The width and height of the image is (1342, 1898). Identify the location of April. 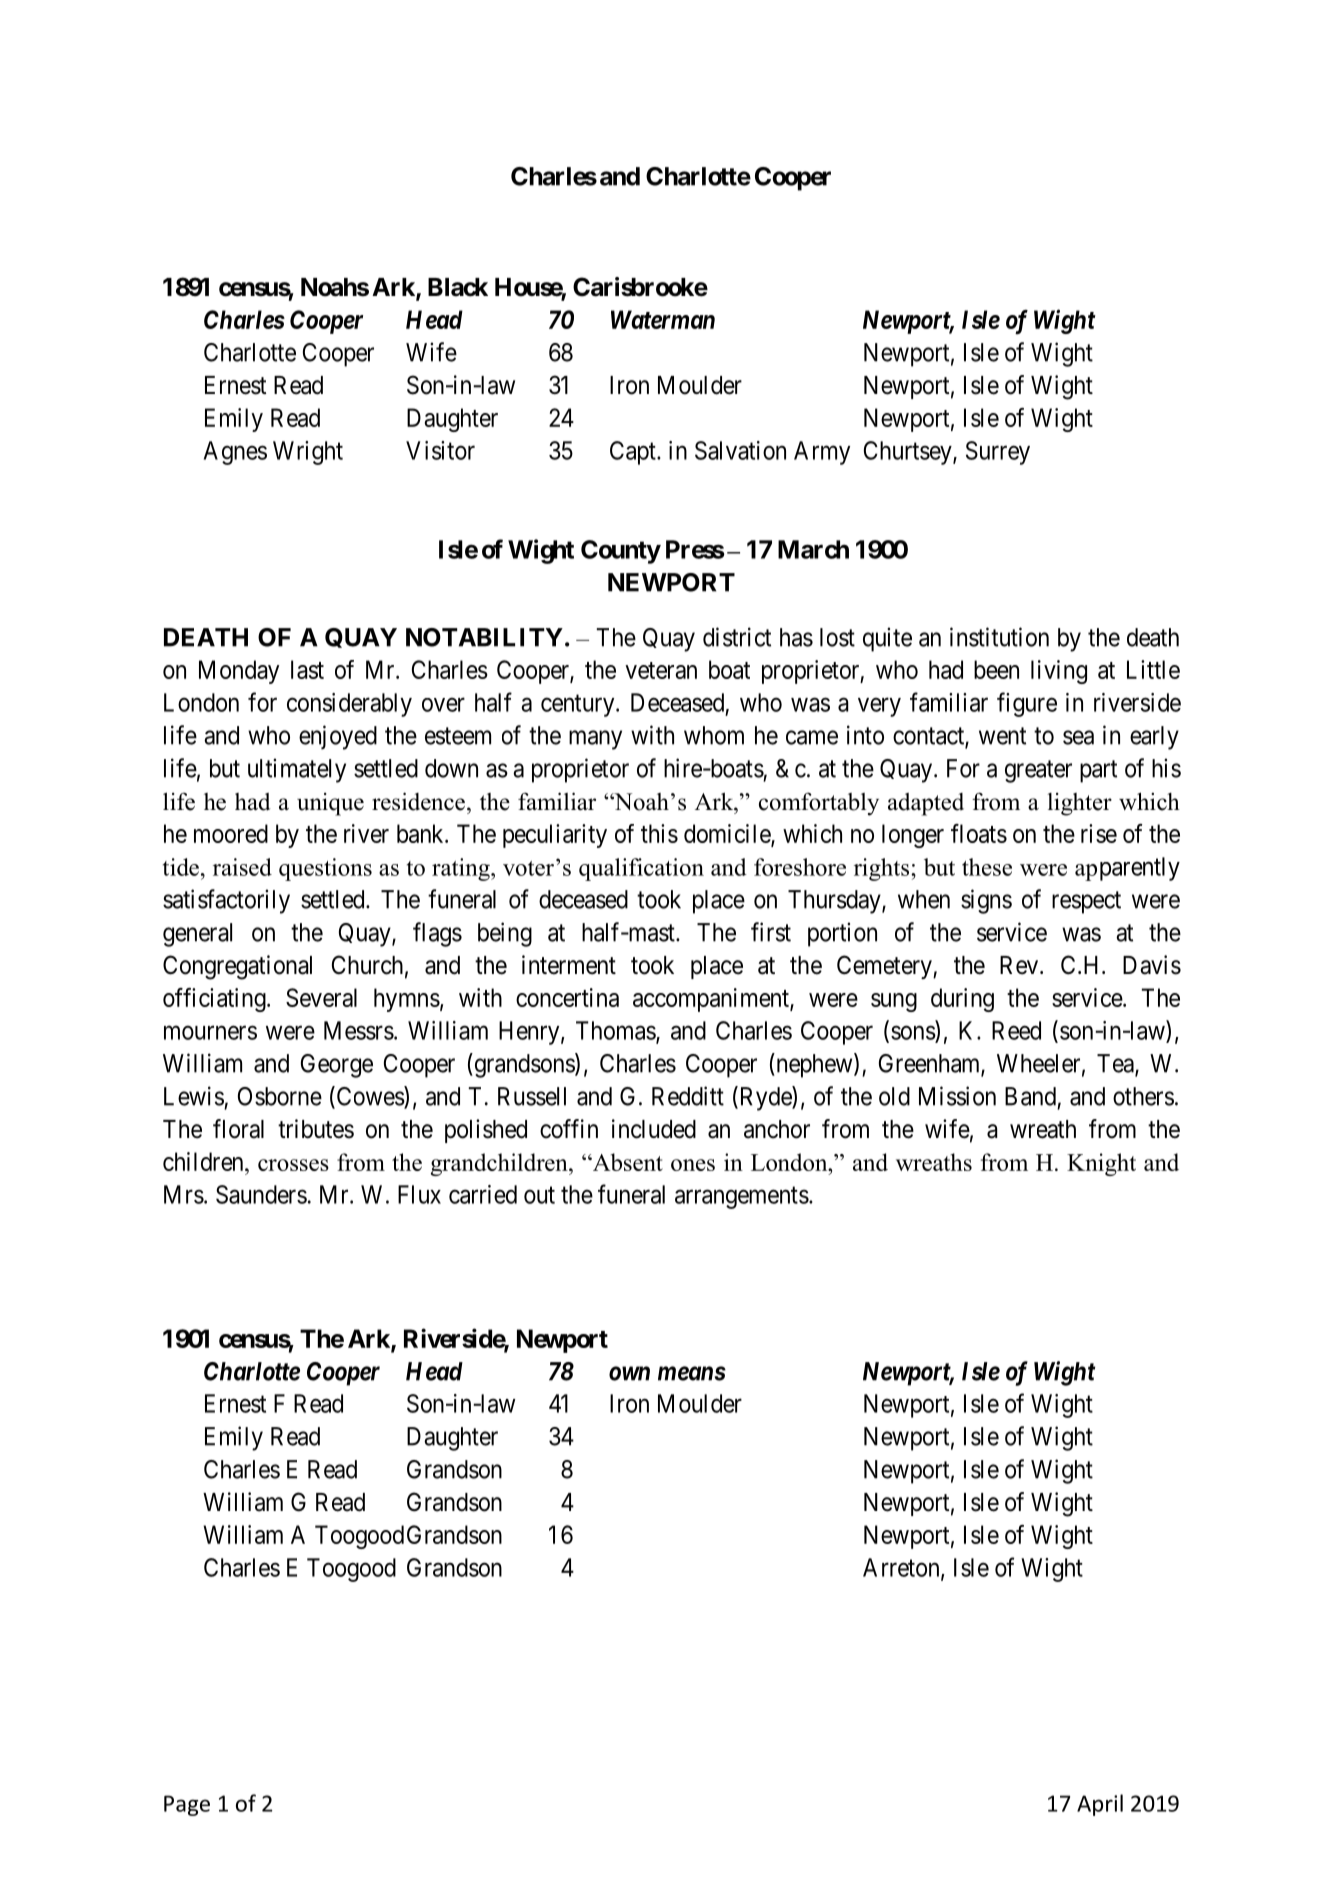
(1100, 1805).
